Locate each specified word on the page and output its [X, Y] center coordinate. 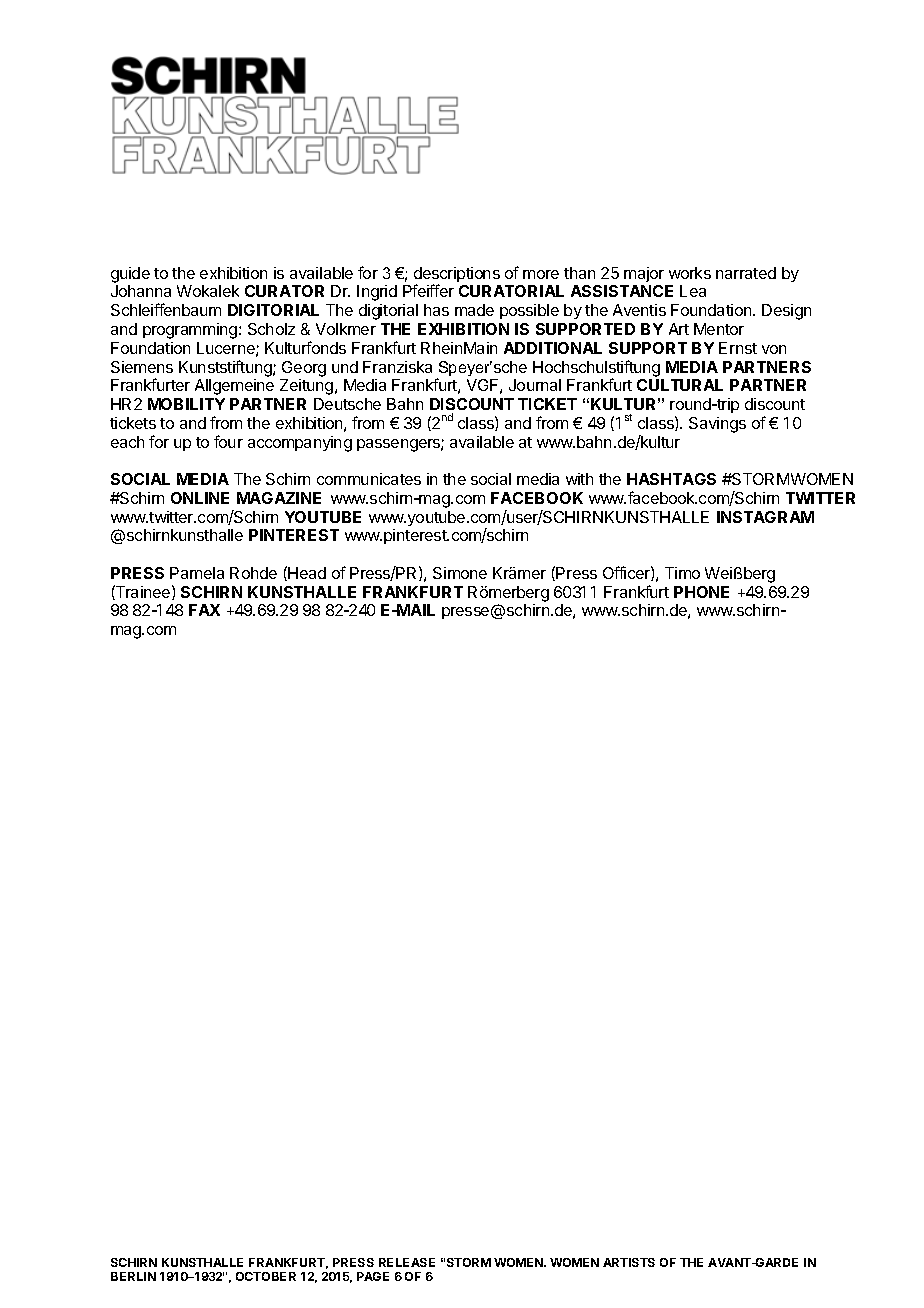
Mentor [719, 329]
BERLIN [133, 1276]
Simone [460, 573]
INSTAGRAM [765, 517]
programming [191, 331]
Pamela [197, 573]
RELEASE [407, 1262]
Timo [682, 573]
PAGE [373, 1276]
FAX [204, 610]
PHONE [701, 592]
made [474, 310]
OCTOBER [266, 1276]
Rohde [253, 573]
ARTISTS [629, 1262]
